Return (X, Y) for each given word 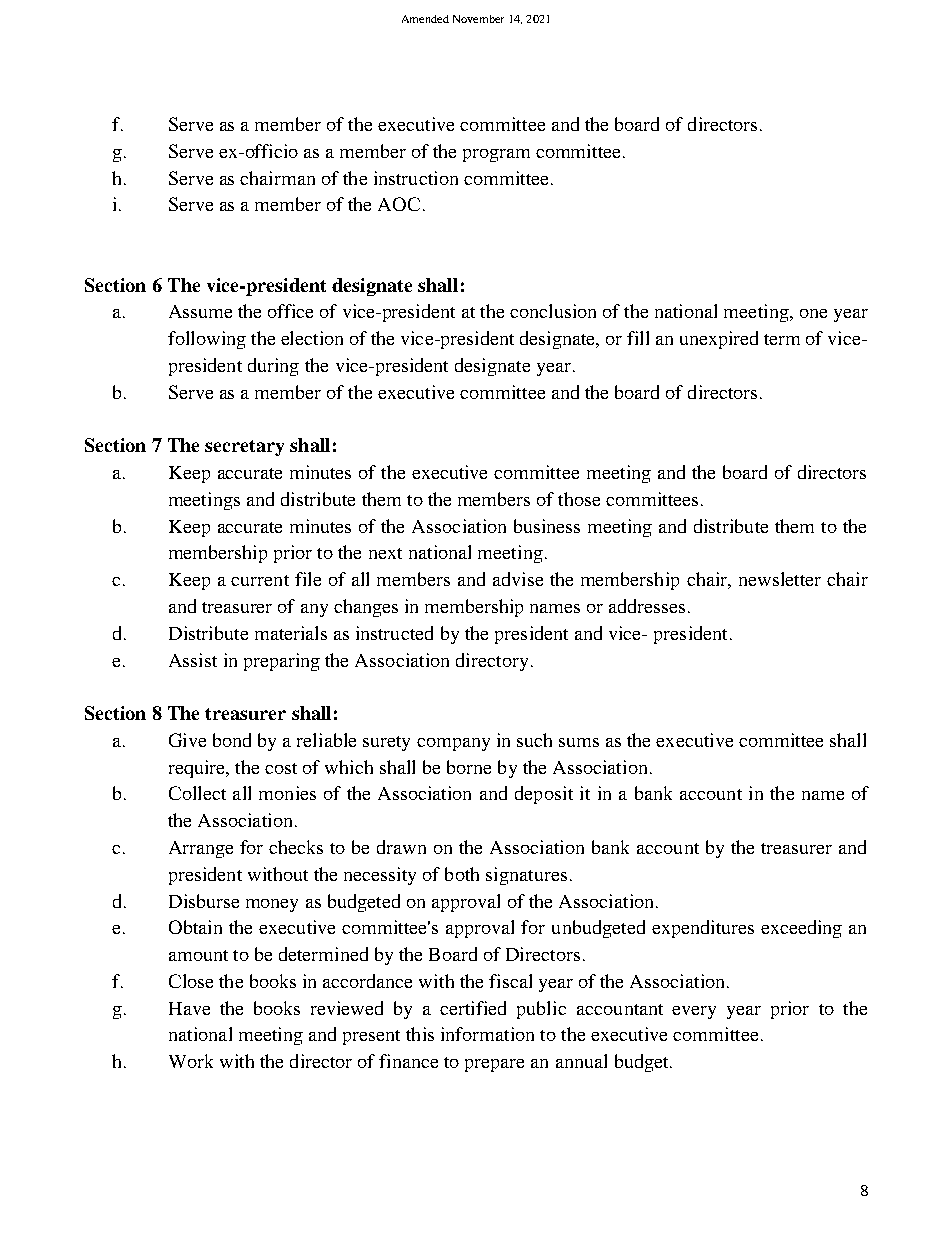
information (487, 1034)
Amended (425, 19)
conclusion (553, 311)
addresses (647, 606)
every (694, 1012)
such (534, 740)
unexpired (719, 340)
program (496, 155)
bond (232, 740)
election (312, 338)
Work (191, 1061)
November (478, 19)
